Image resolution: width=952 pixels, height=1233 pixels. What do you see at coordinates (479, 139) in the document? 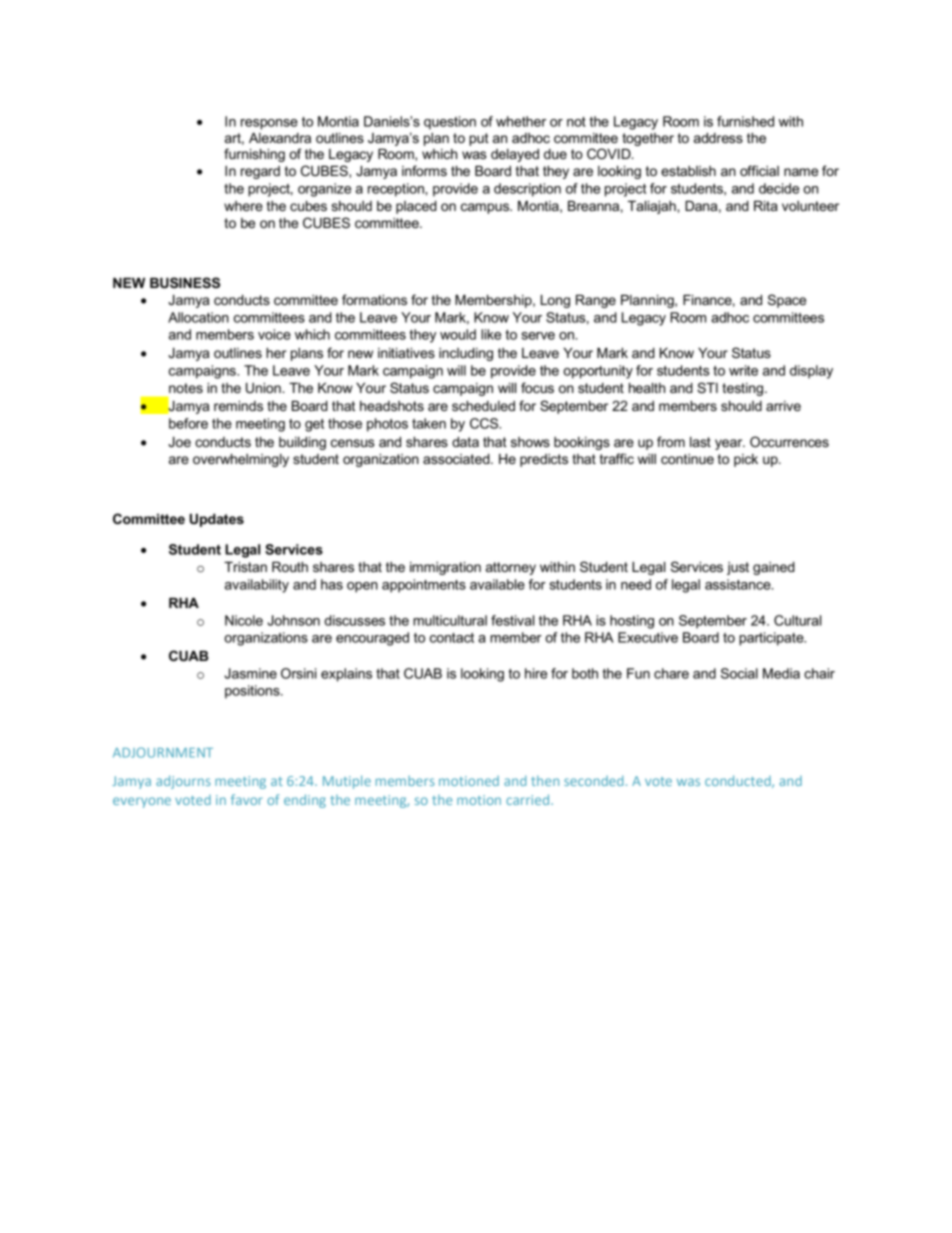
I see `put` at bounding box center [479, 139].
